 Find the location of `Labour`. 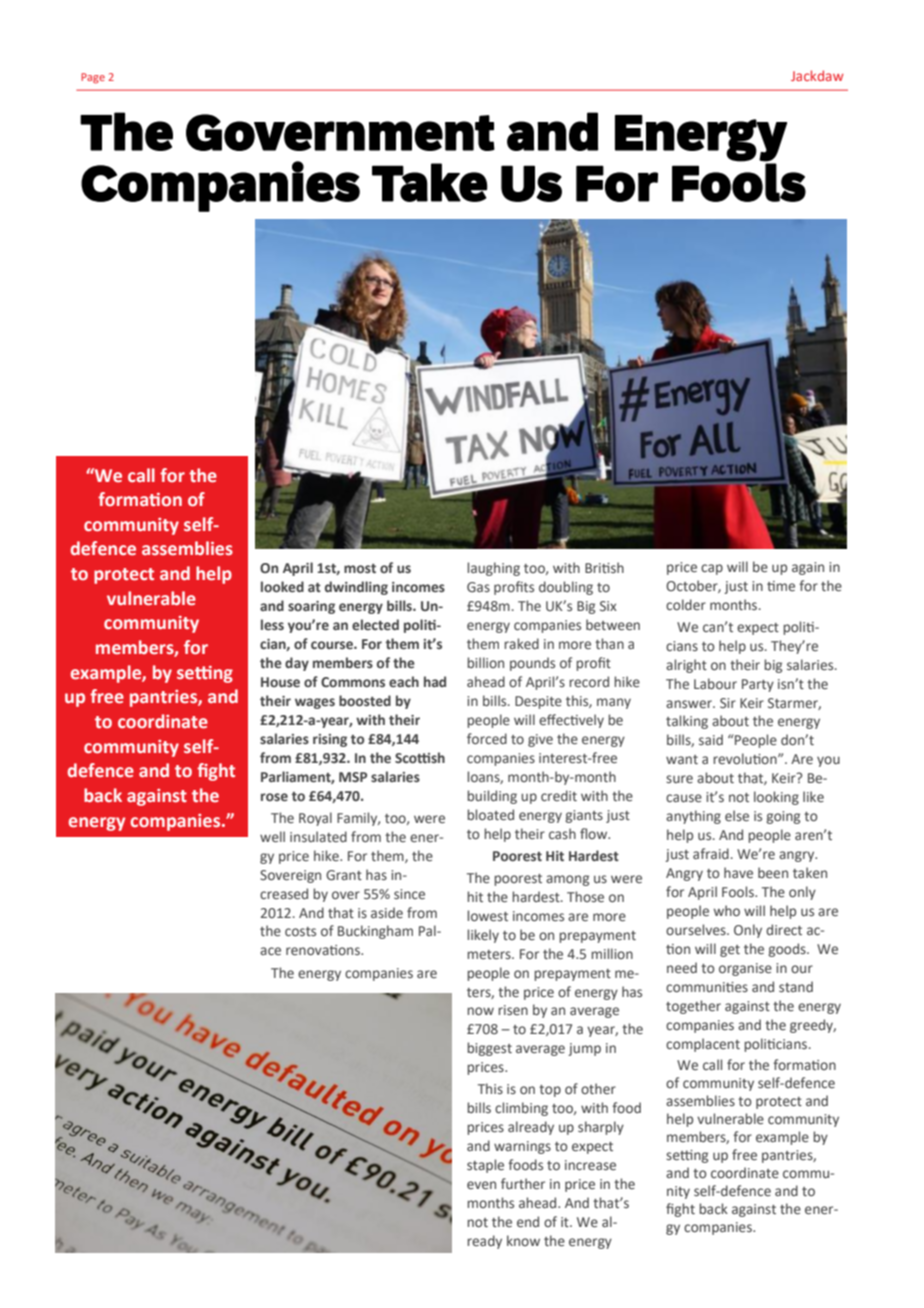

Labour is located at coordinates (715, 683).
